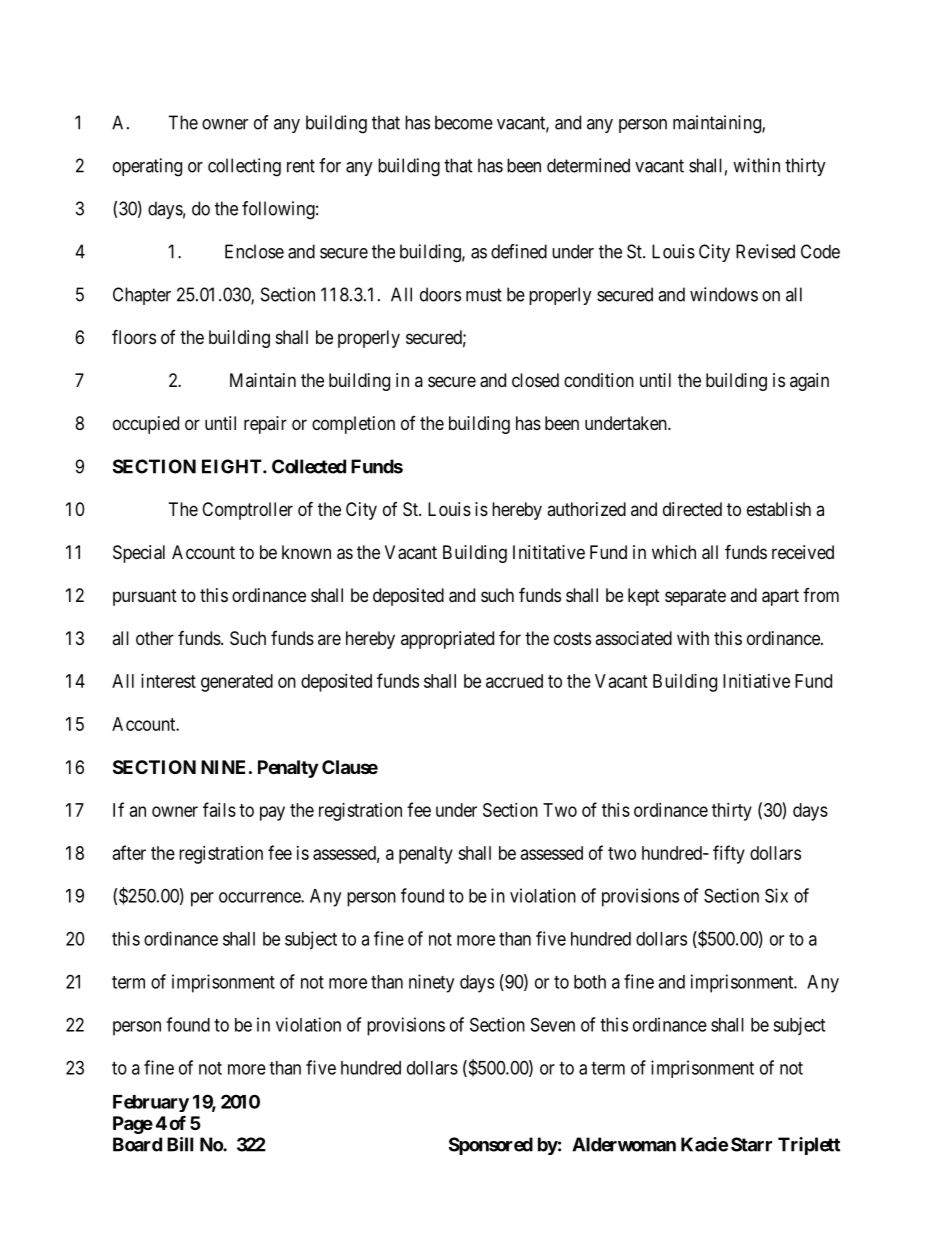  What do you see at coordinates (244, 167) in the screenshot?
I see `collecting` at bounding box center [244, 167].
